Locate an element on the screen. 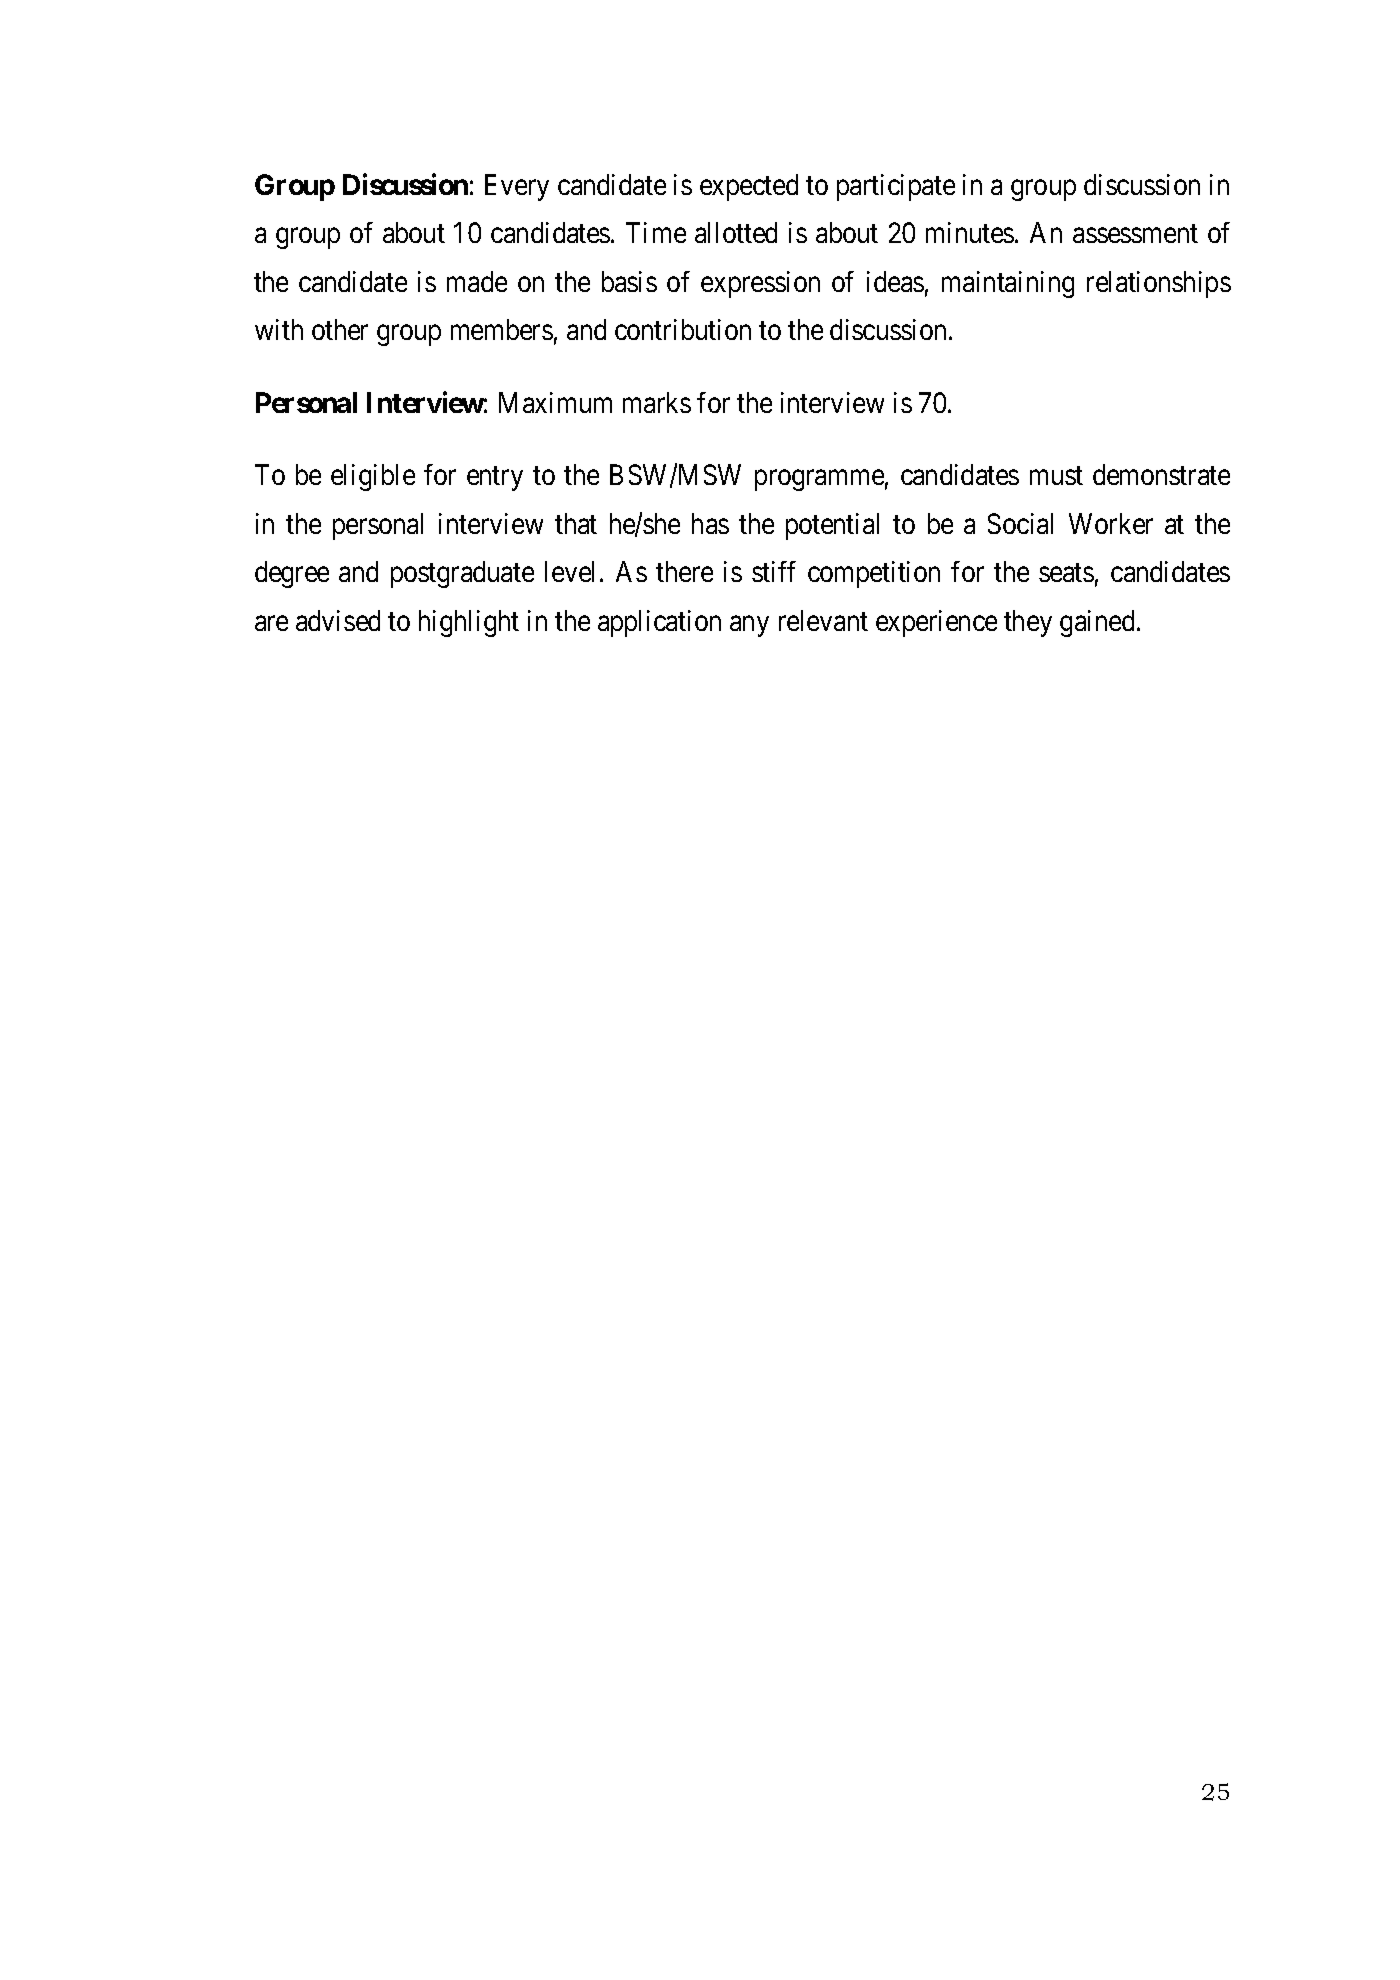  marks is located at coordinates (657, 402).
